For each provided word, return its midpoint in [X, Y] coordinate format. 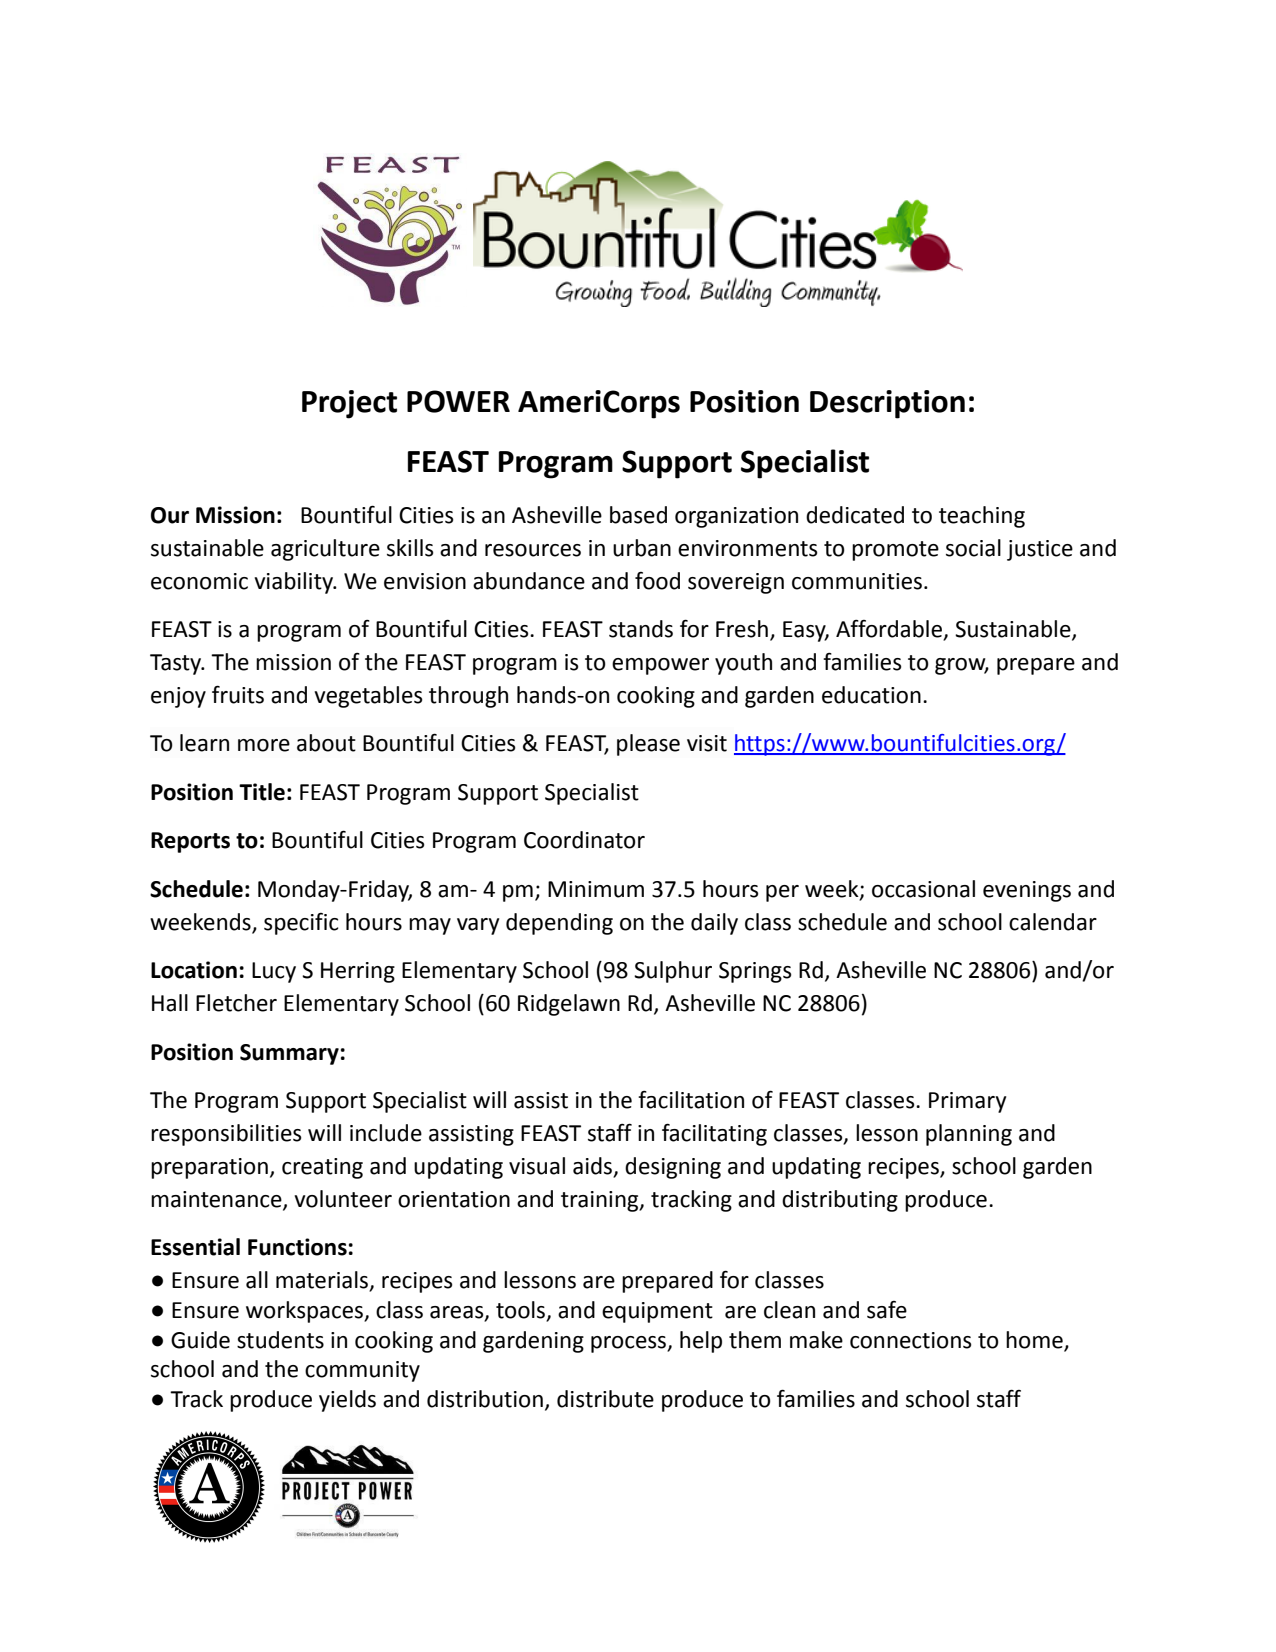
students [280, 1340]
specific [301, 924]
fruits [238, 694]
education [871, 695]
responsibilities [226, 1135]
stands [641, 629]
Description [887, 404]
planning [969, 1135]
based [638, 515]
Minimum [596, 889]
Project [349, 404]
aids [594, 1167]
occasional [923, 889]
